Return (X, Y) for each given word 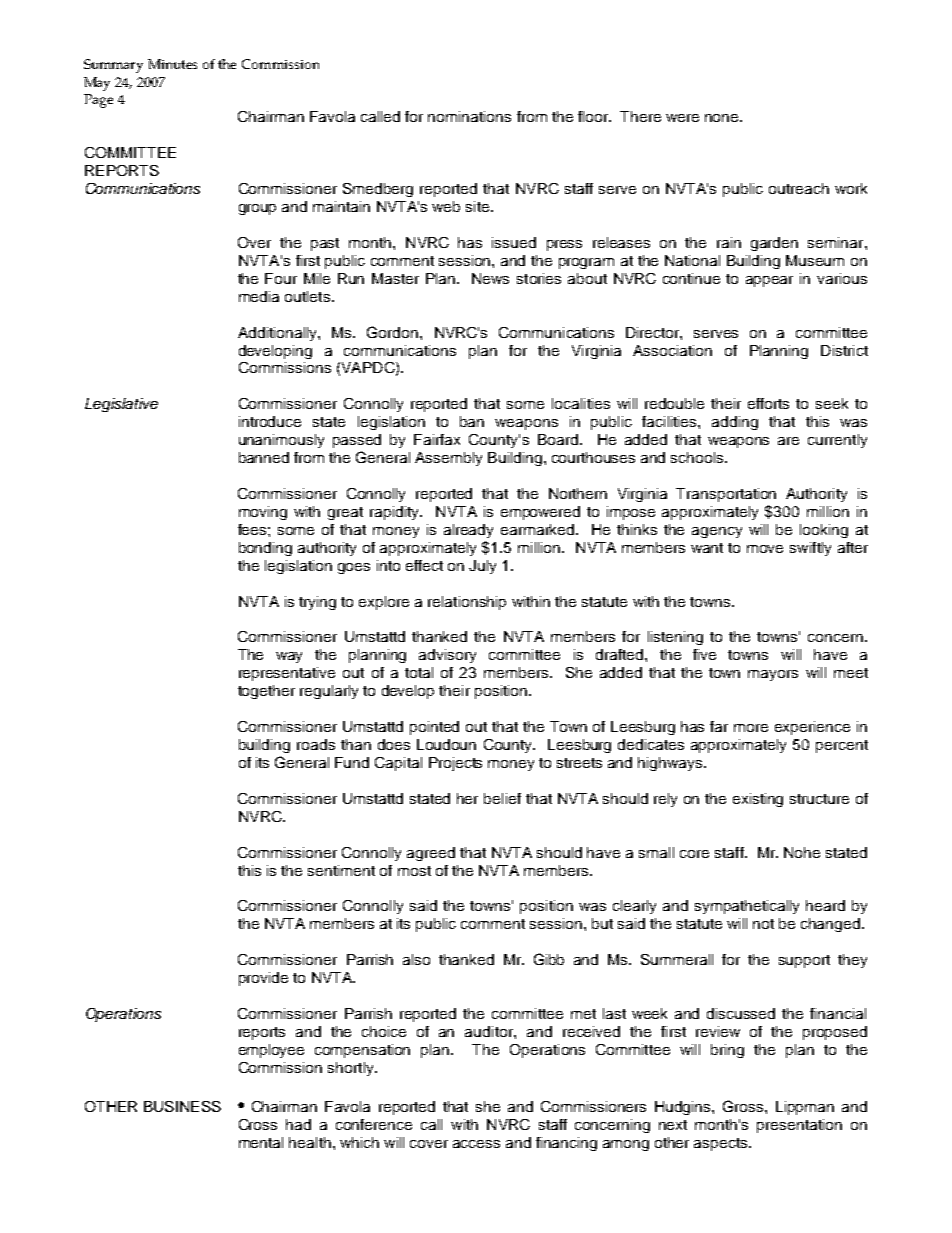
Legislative (121, 405)
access (476, 1144)
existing (758, 800)
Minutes (172, 64)
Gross (744, 1106)
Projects (455, 764)
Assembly (448, 459)
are (788, 441)
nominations (469, 116)
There (640, 116)
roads (316, 744)
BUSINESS (182, 1106)
